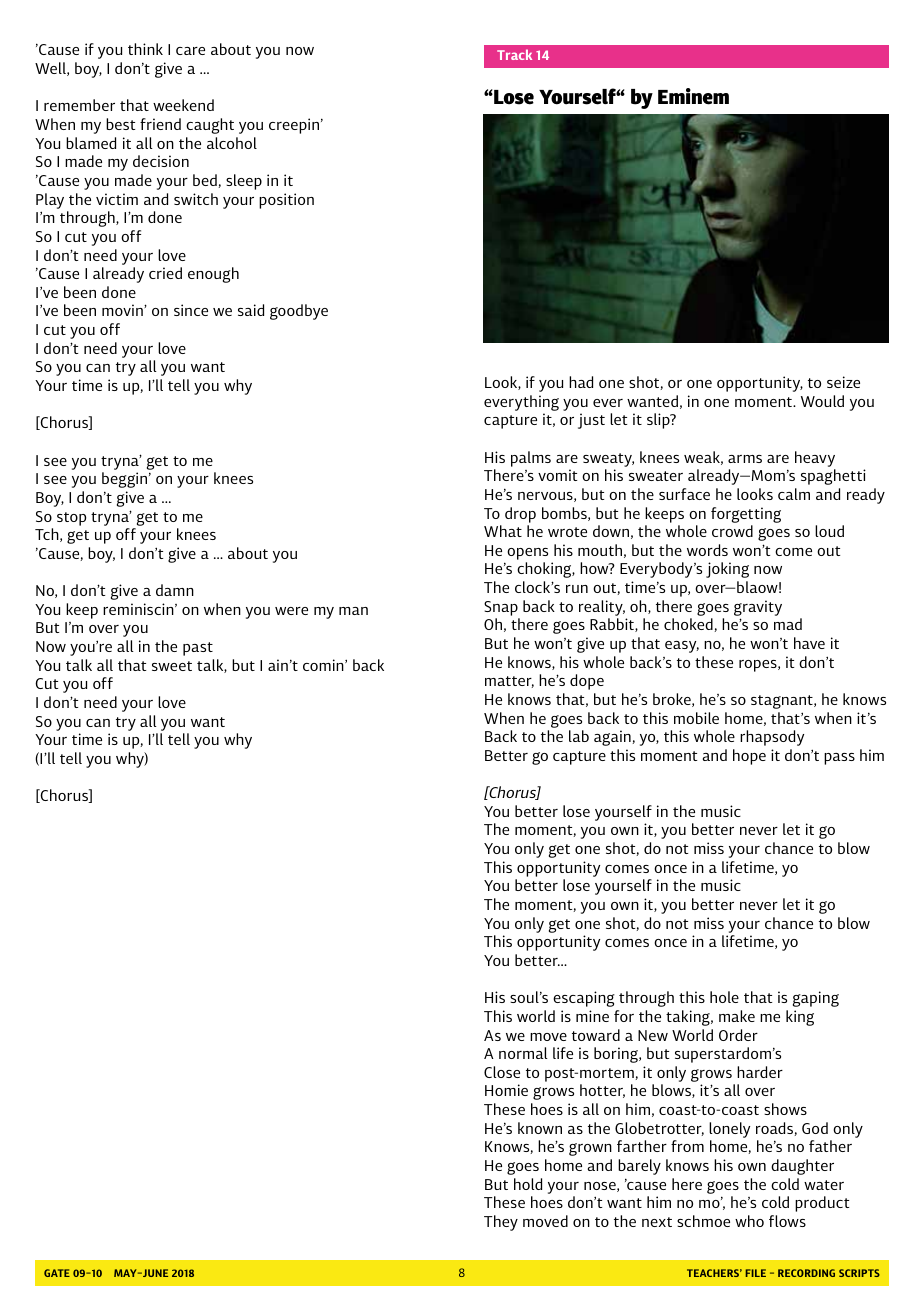 The image size is (924, 1308). I want to click on seize, so click(843, 382).
